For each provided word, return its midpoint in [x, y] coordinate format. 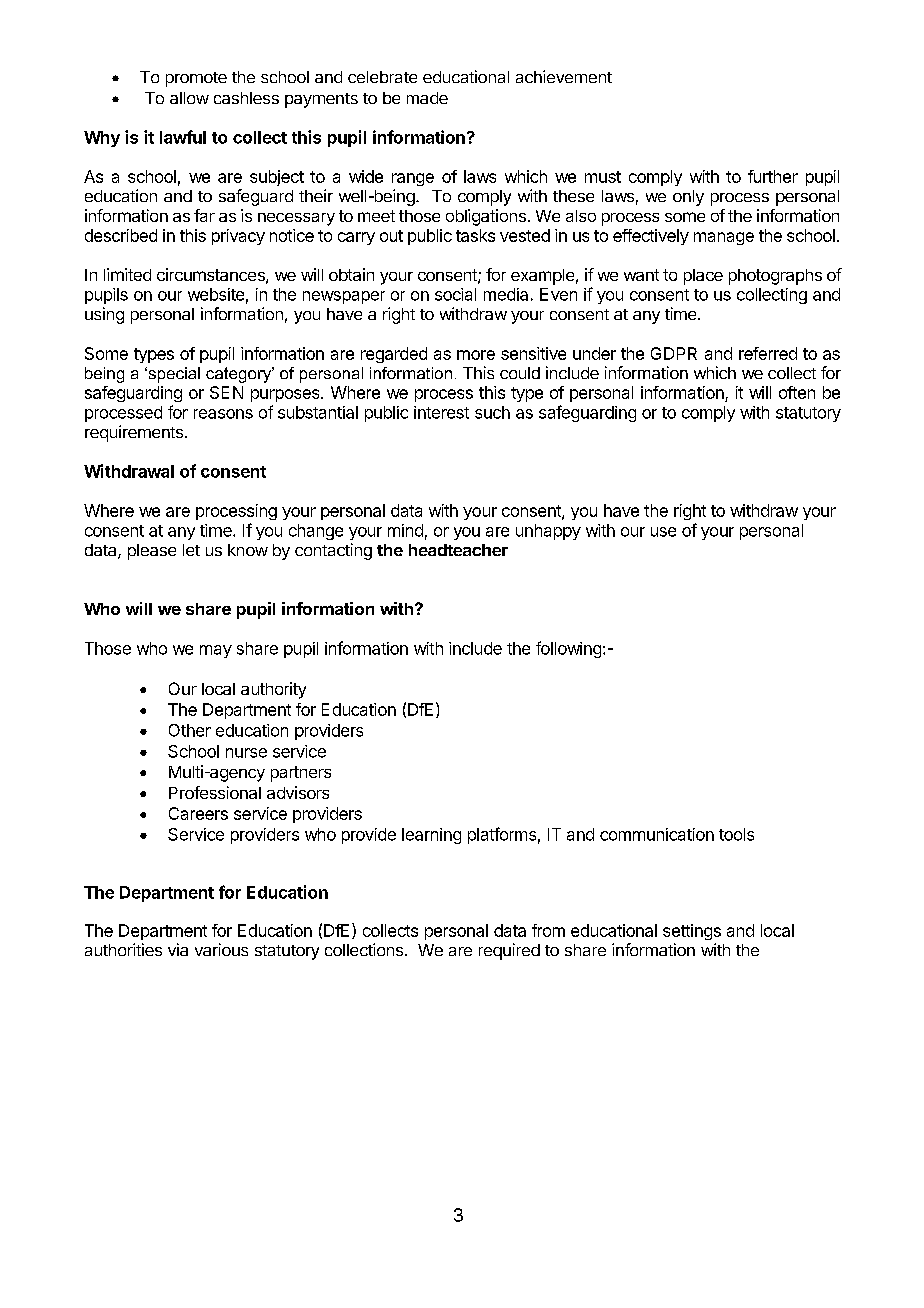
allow [189, 98]
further [773, 176]
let [191, 550]
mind [405, 530]
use [663, 532]
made [427, 98]
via [178, 949]
